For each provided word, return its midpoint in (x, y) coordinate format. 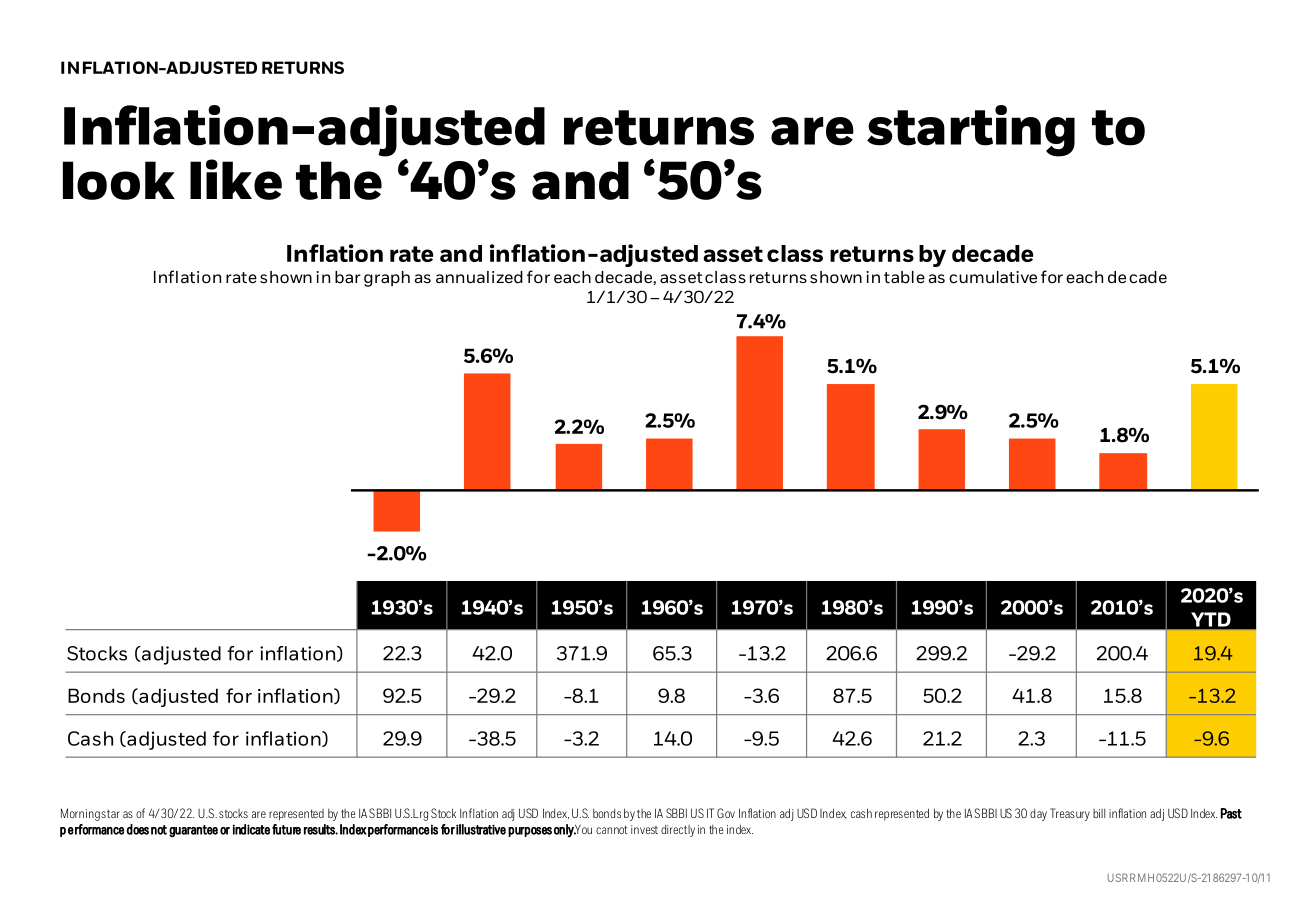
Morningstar (90, 814)
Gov (726, 813)
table (904, 277)
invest (644, 829)
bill (1099, 813)
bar (348, 277)
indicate (251, 829)
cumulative (993, 277)
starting (971, 131)
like (236, 179)
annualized (479, 277)
